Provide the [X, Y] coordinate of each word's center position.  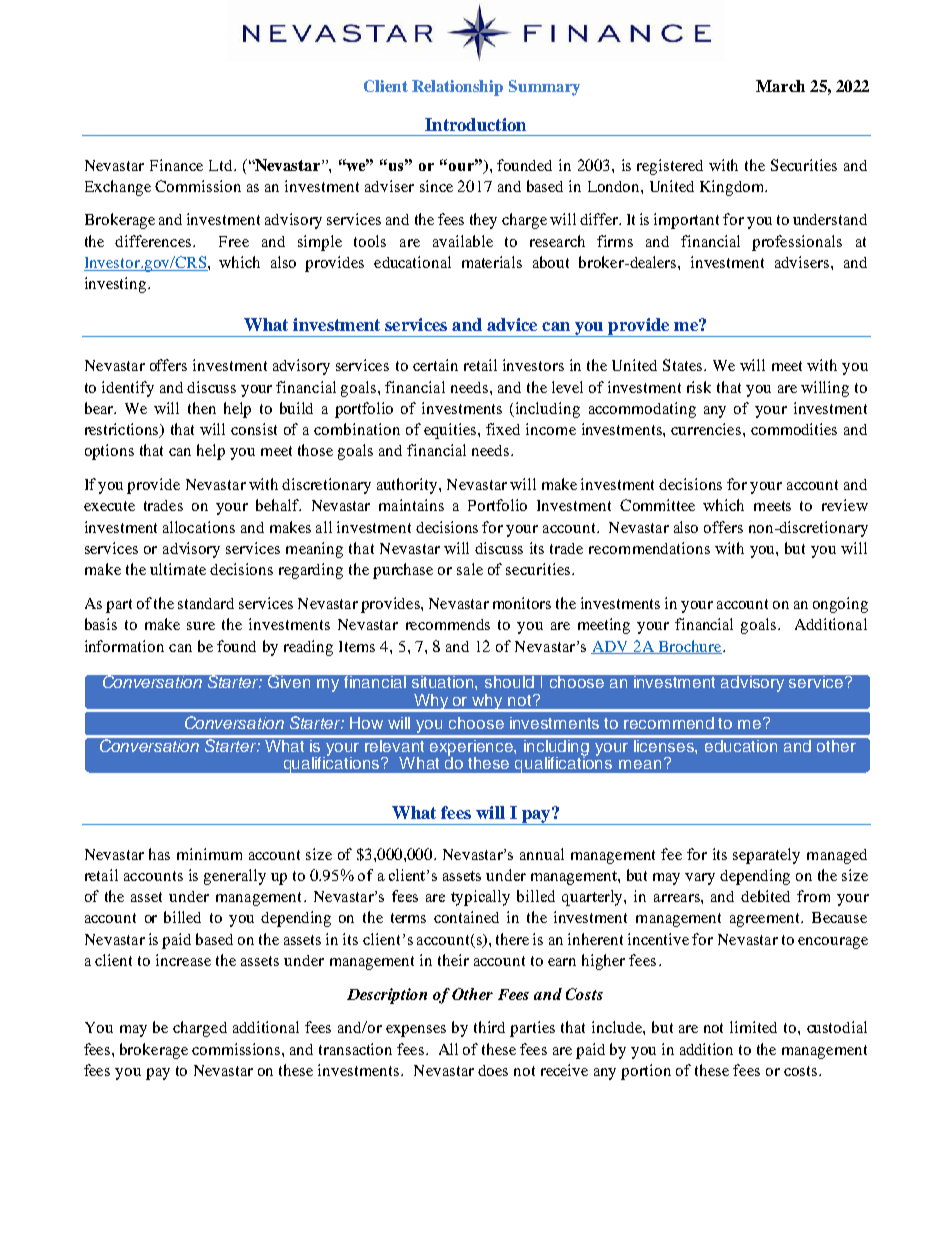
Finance [176, 165]
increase [183, 960]
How [366, 723]
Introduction [475, 124]
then [202, 408]
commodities [794, 429]
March [780, 86]
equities [451, 431]
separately [766, 856]
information [124, 646]
